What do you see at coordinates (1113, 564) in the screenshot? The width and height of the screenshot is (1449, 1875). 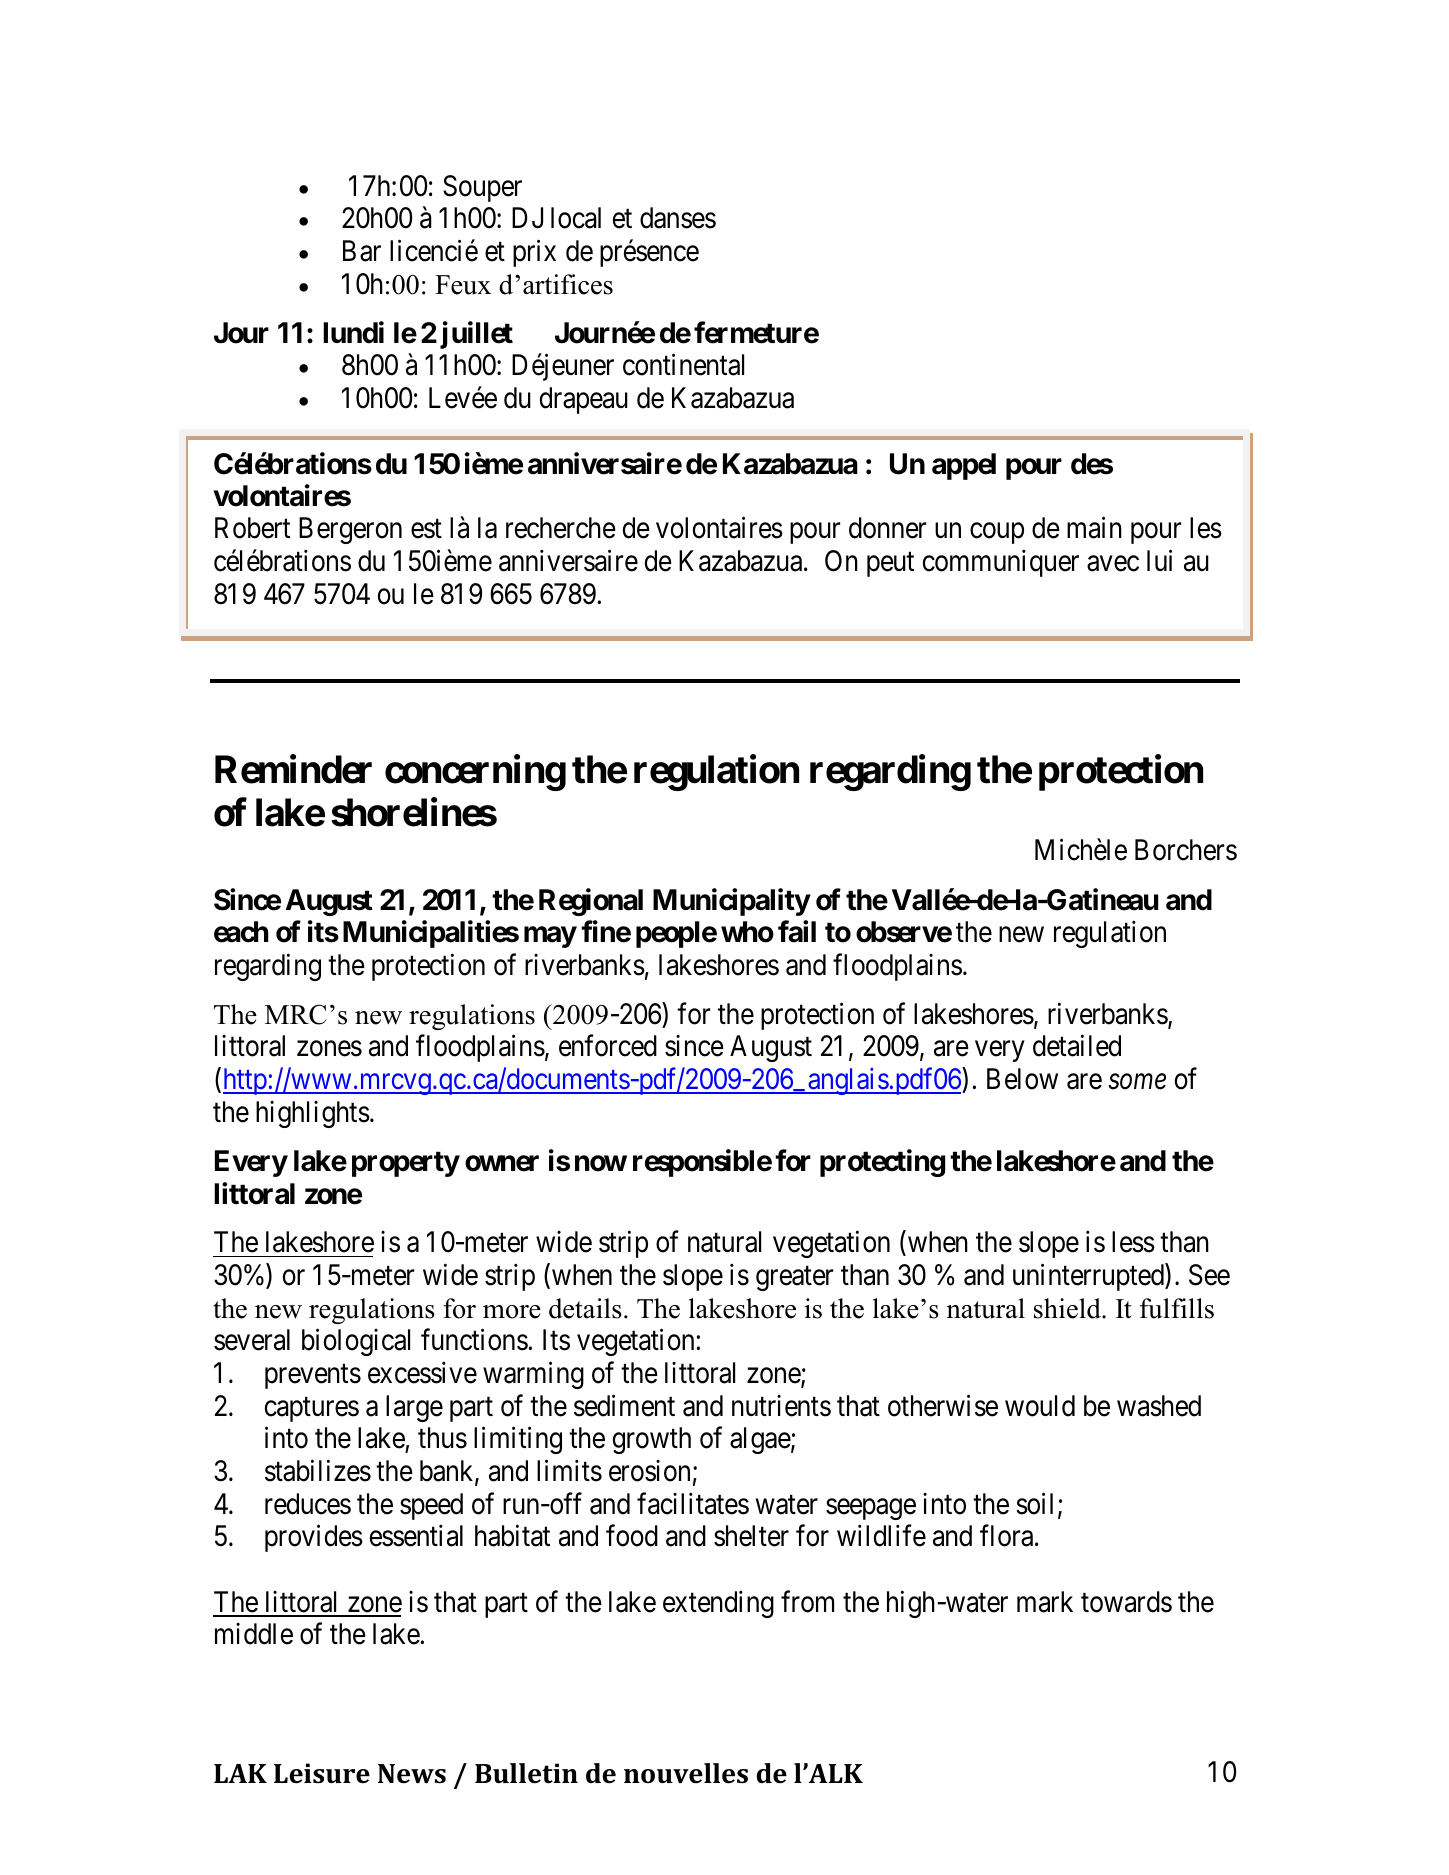 I see `avec` at bounding box center [1113, 564].
